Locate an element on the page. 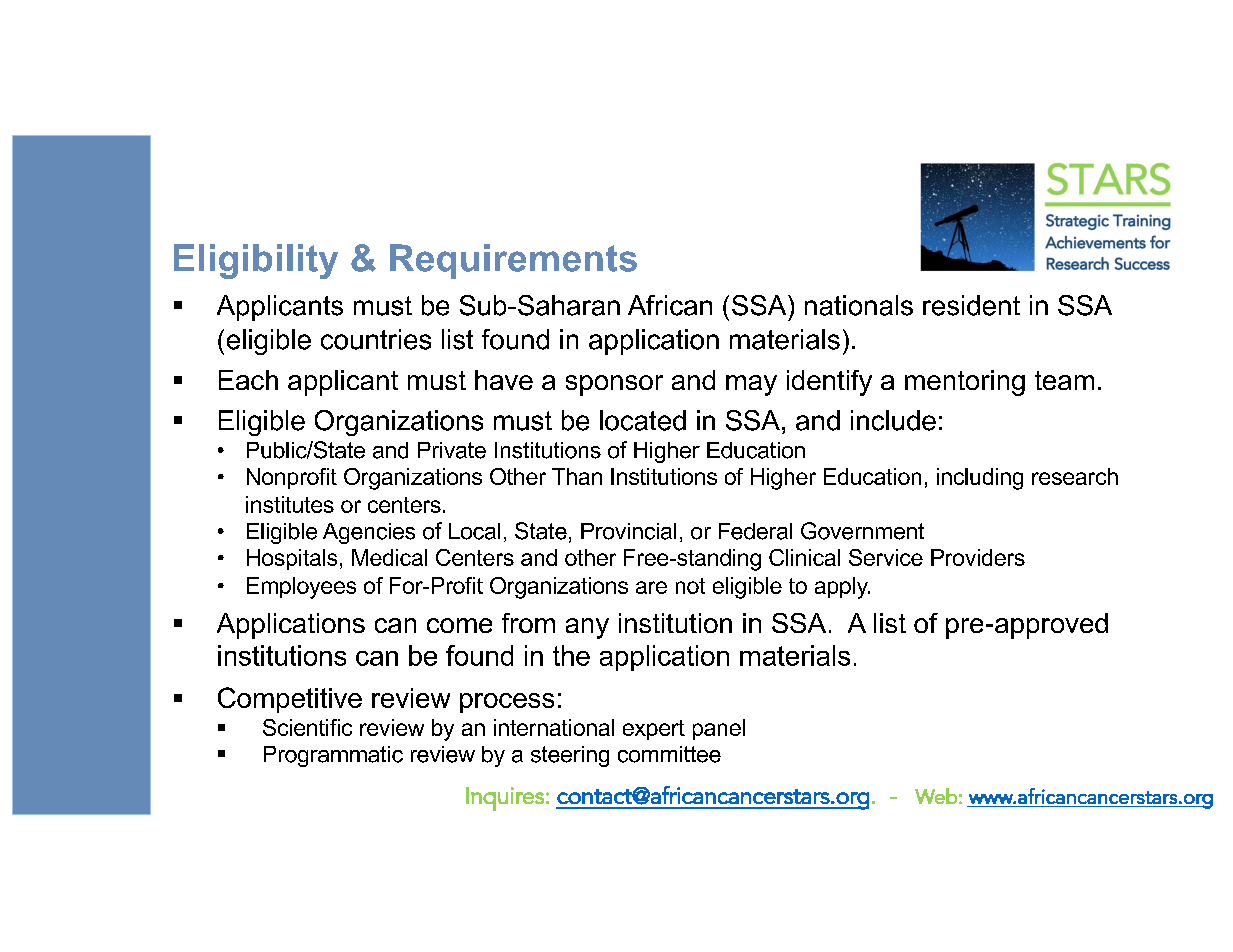 The height and width of the document is (952, 1233). Requirements is located at coordinates (513, 261).
